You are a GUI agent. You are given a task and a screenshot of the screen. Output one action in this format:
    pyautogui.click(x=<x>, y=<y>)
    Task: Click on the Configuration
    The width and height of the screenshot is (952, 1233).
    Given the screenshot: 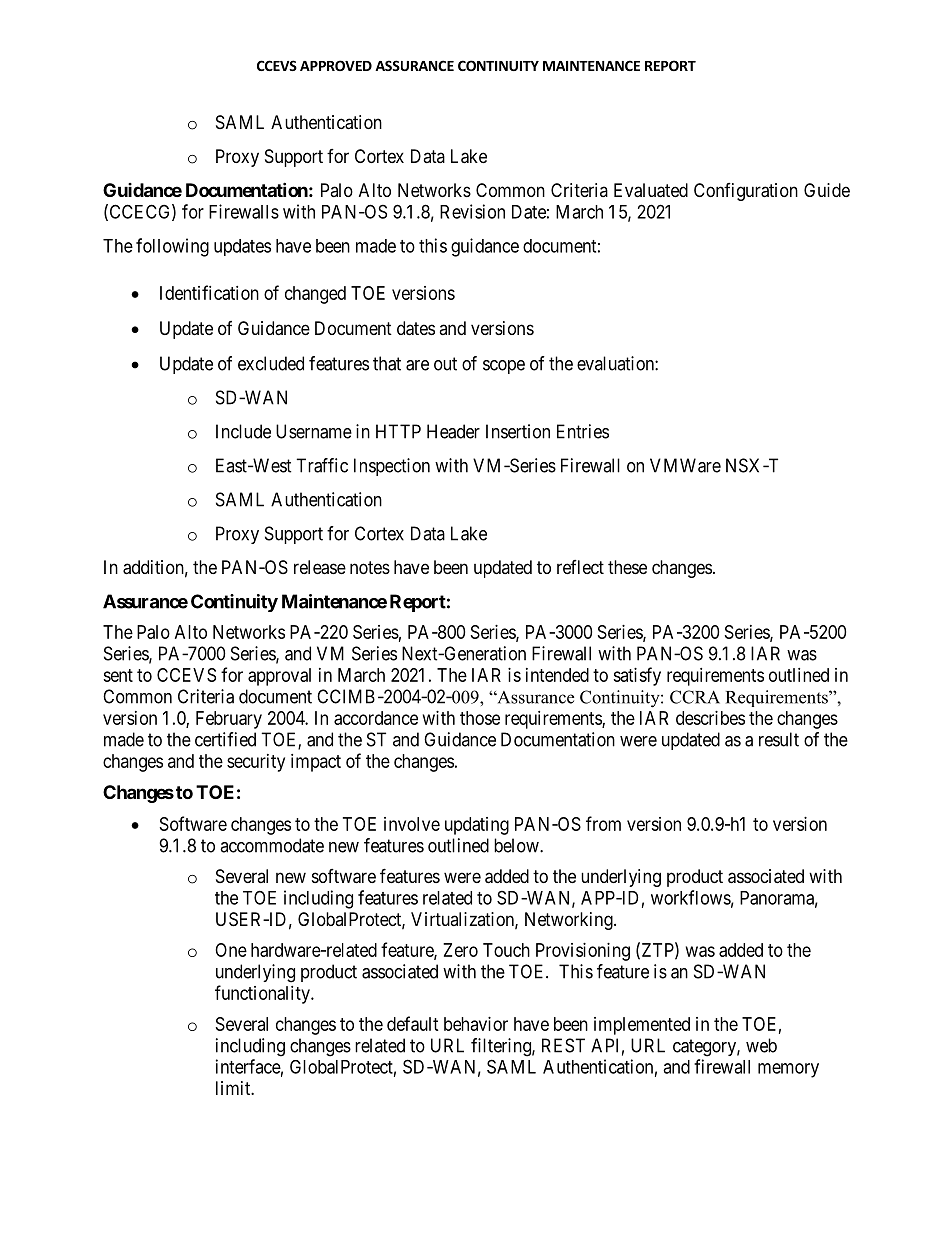 What is the action you would take?
    pyautogui.click(x=746, y=192)
